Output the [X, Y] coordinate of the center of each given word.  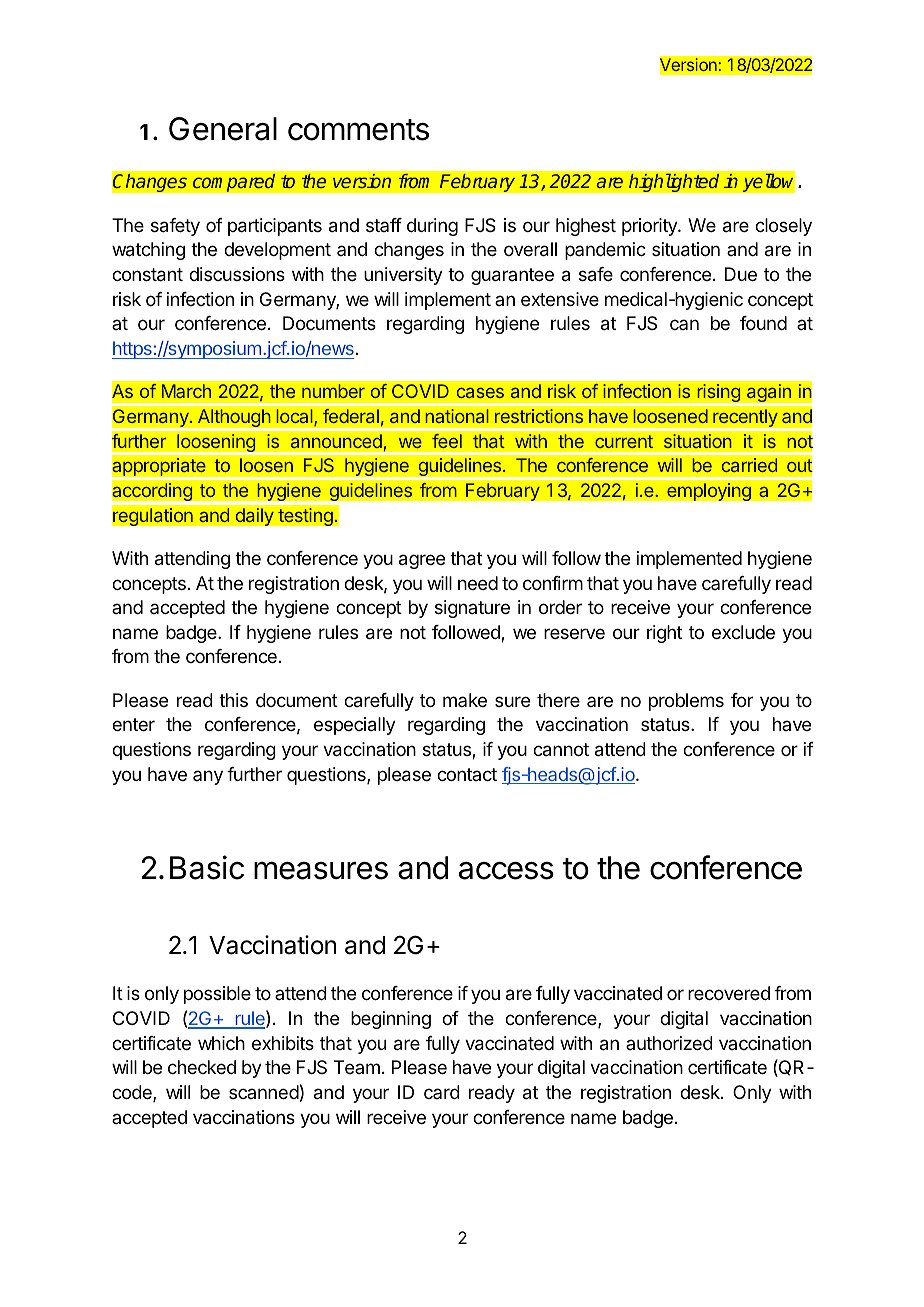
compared [233, 182]
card [442, 1092]
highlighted [674, 182]
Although [234, 419]
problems [686, 702]
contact [467, 774]
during [432, 227]
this [233, 700]
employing [709, 492]
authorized [669, 1043]
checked [202, 1067]
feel [447, 441]
